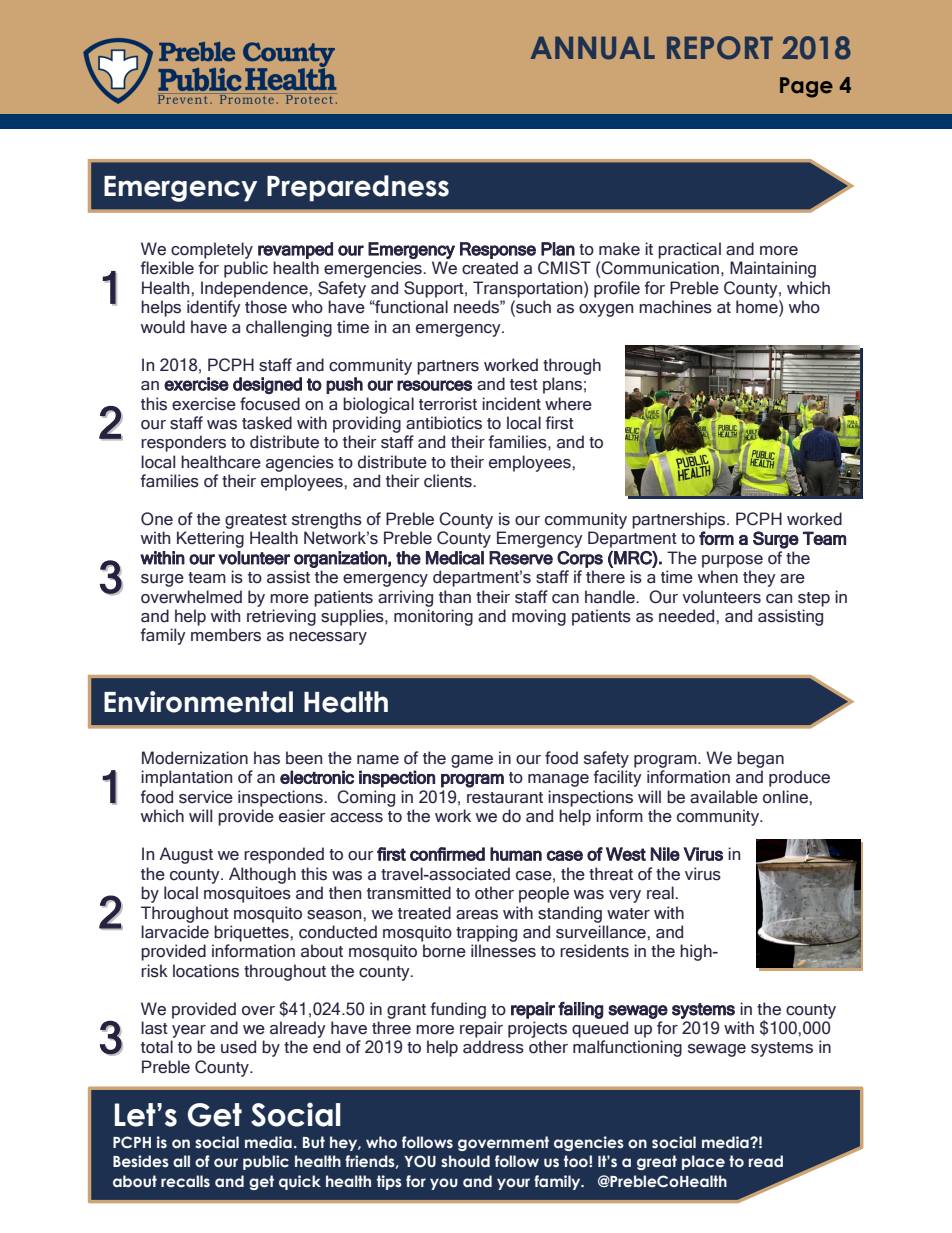 The width and height of the screenshot is (952, 1233). What do you see at coordinates (724, 797) in the screenshot?
I see `available` at bounding box center [724, 797].
